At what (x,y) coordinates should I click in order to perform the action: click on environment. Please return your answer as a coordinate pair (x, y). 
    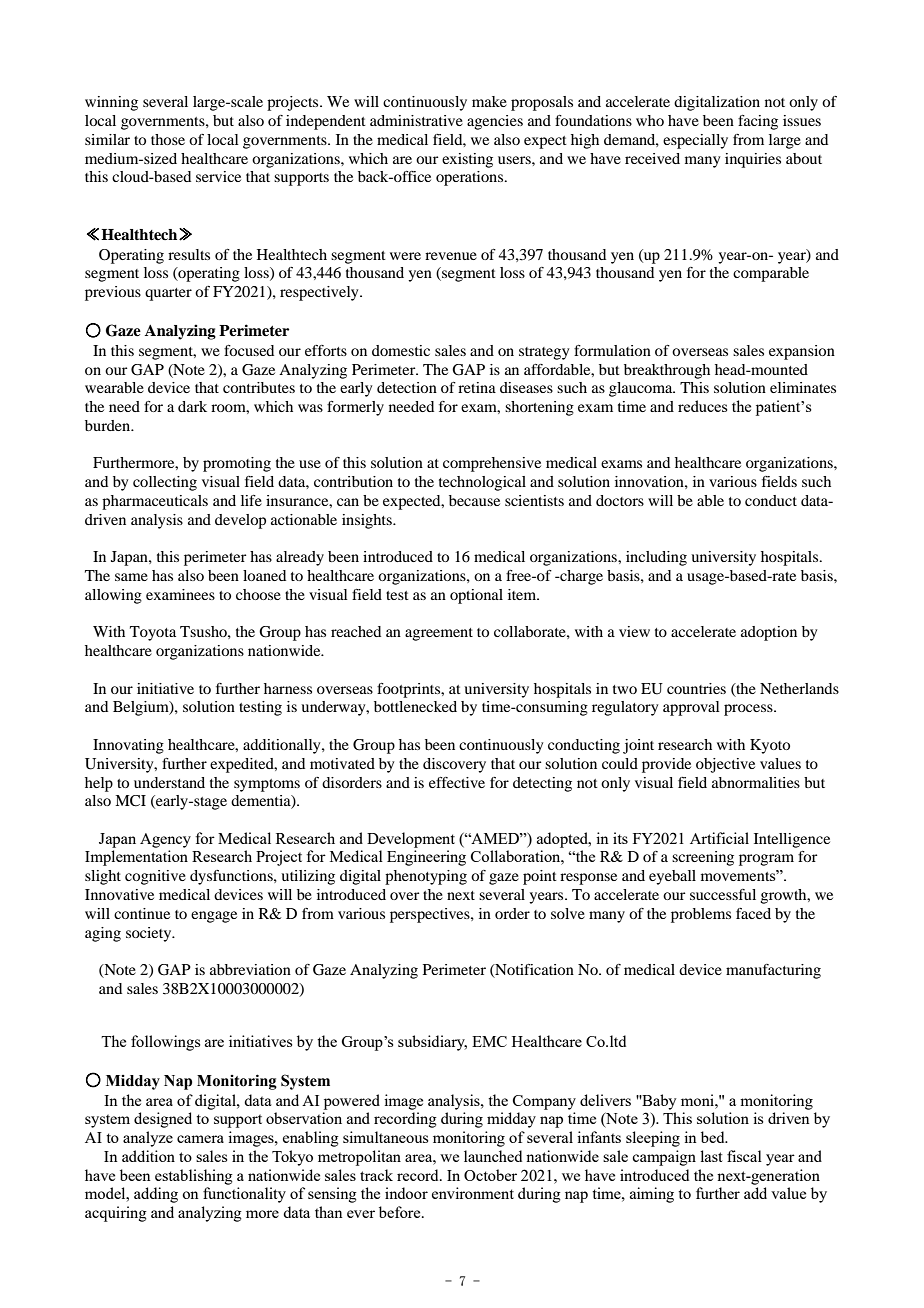
    Looking at the image, I should click on (473, 1193).
